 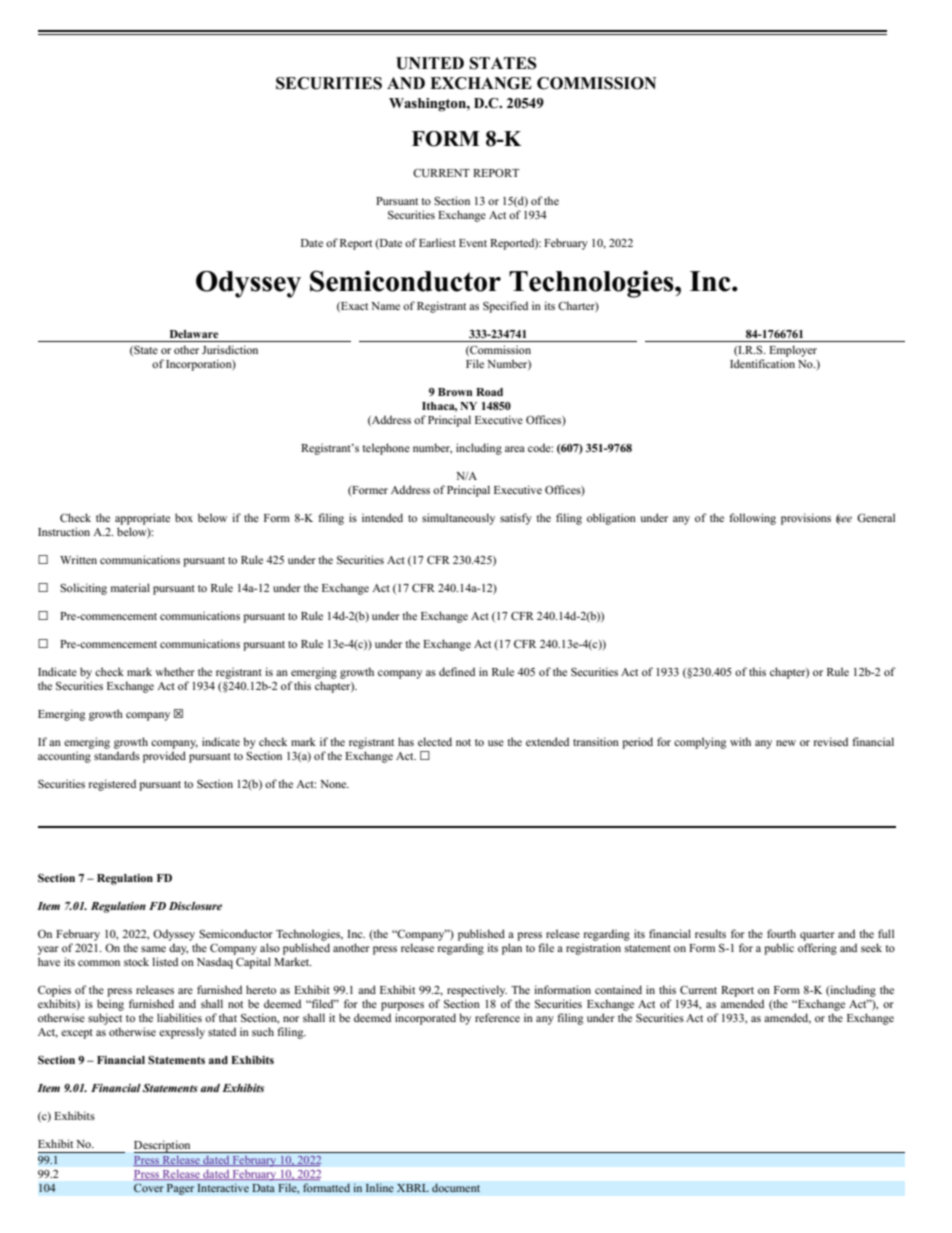 I want to click on new, so click(x=786, y=743).
